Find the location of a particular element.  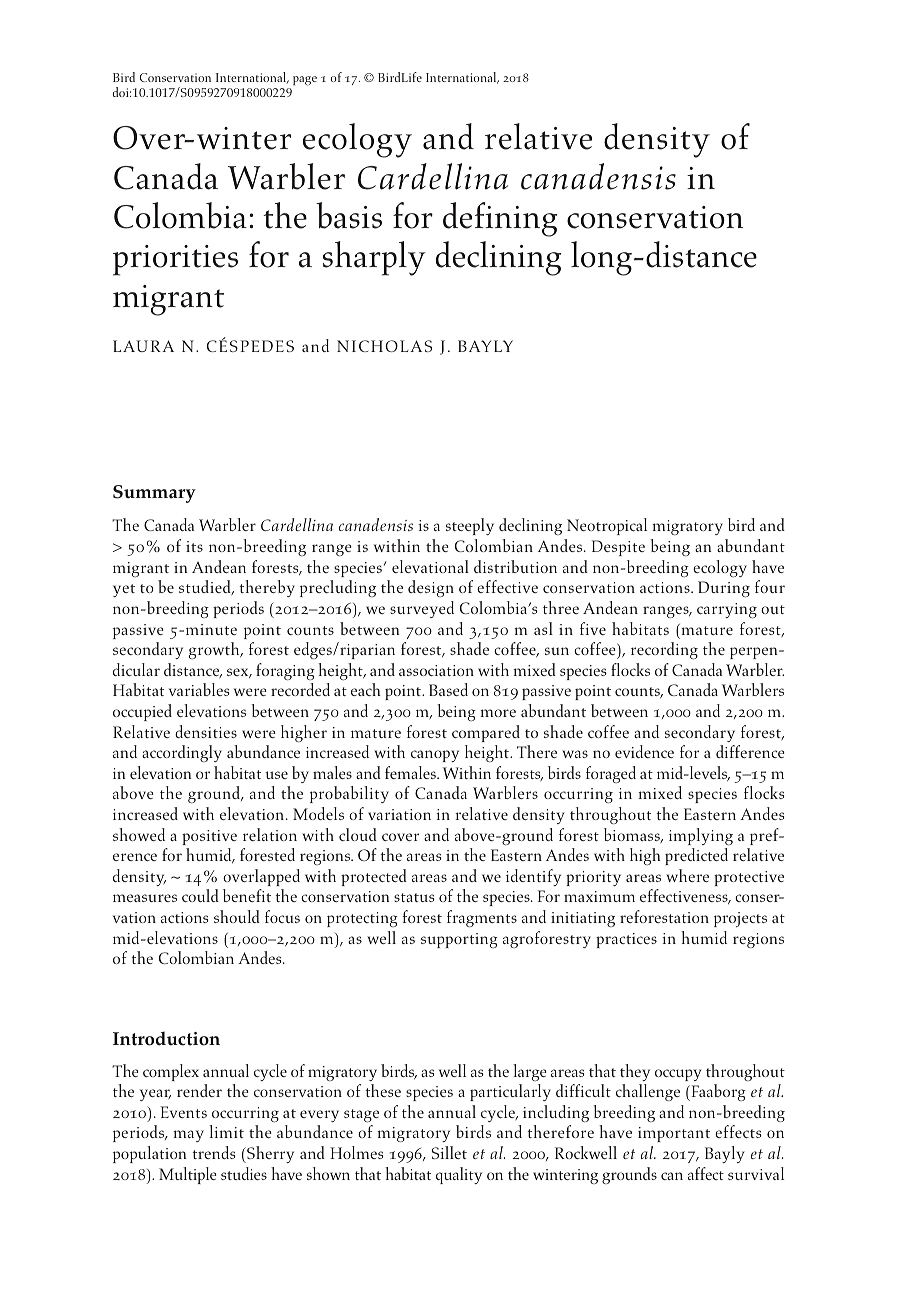

NICHOLAS is located at coordinates (384, 346).
